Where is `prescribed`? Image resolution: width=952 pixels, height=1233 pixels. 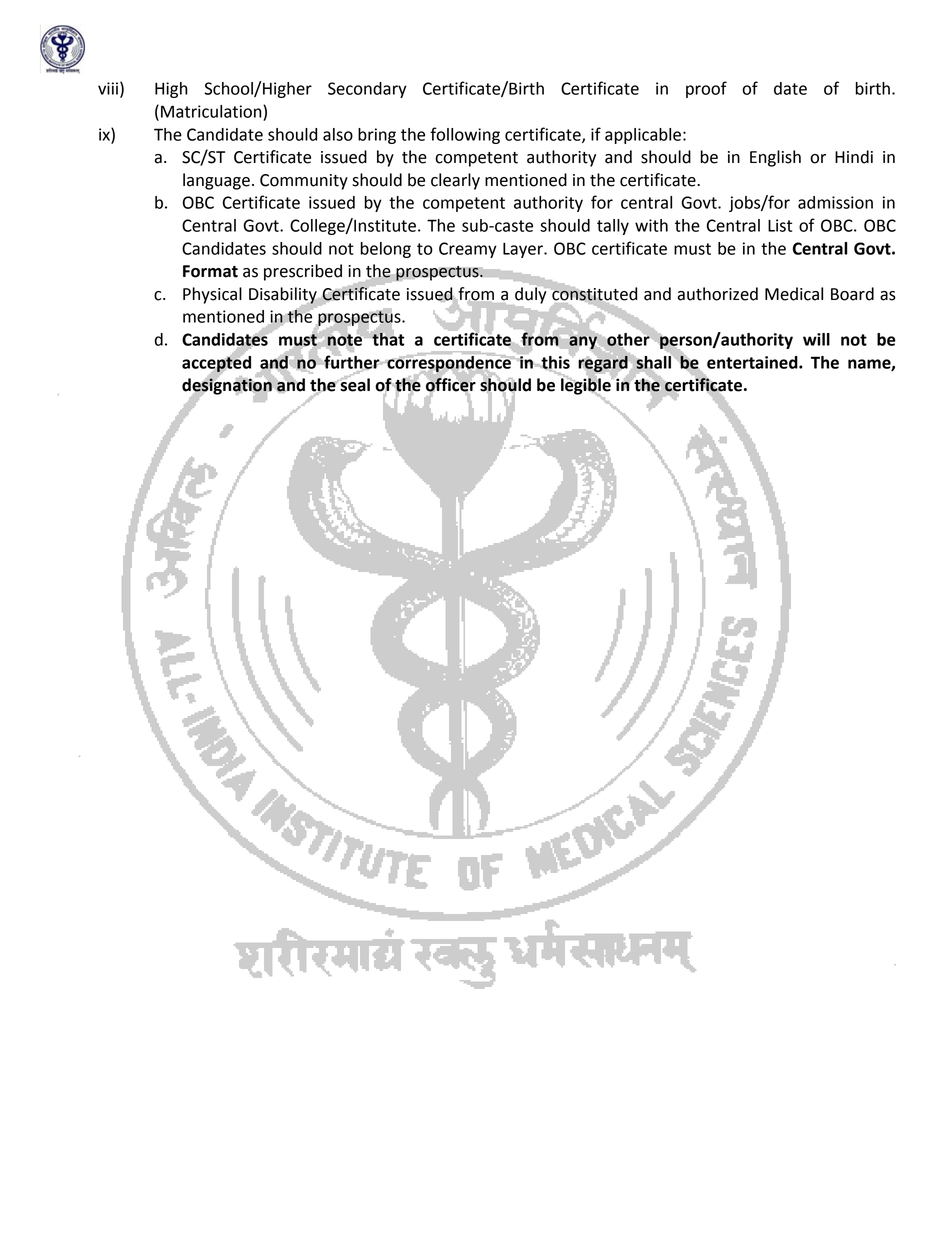 prescribed is located at coordinates (303, 272).
